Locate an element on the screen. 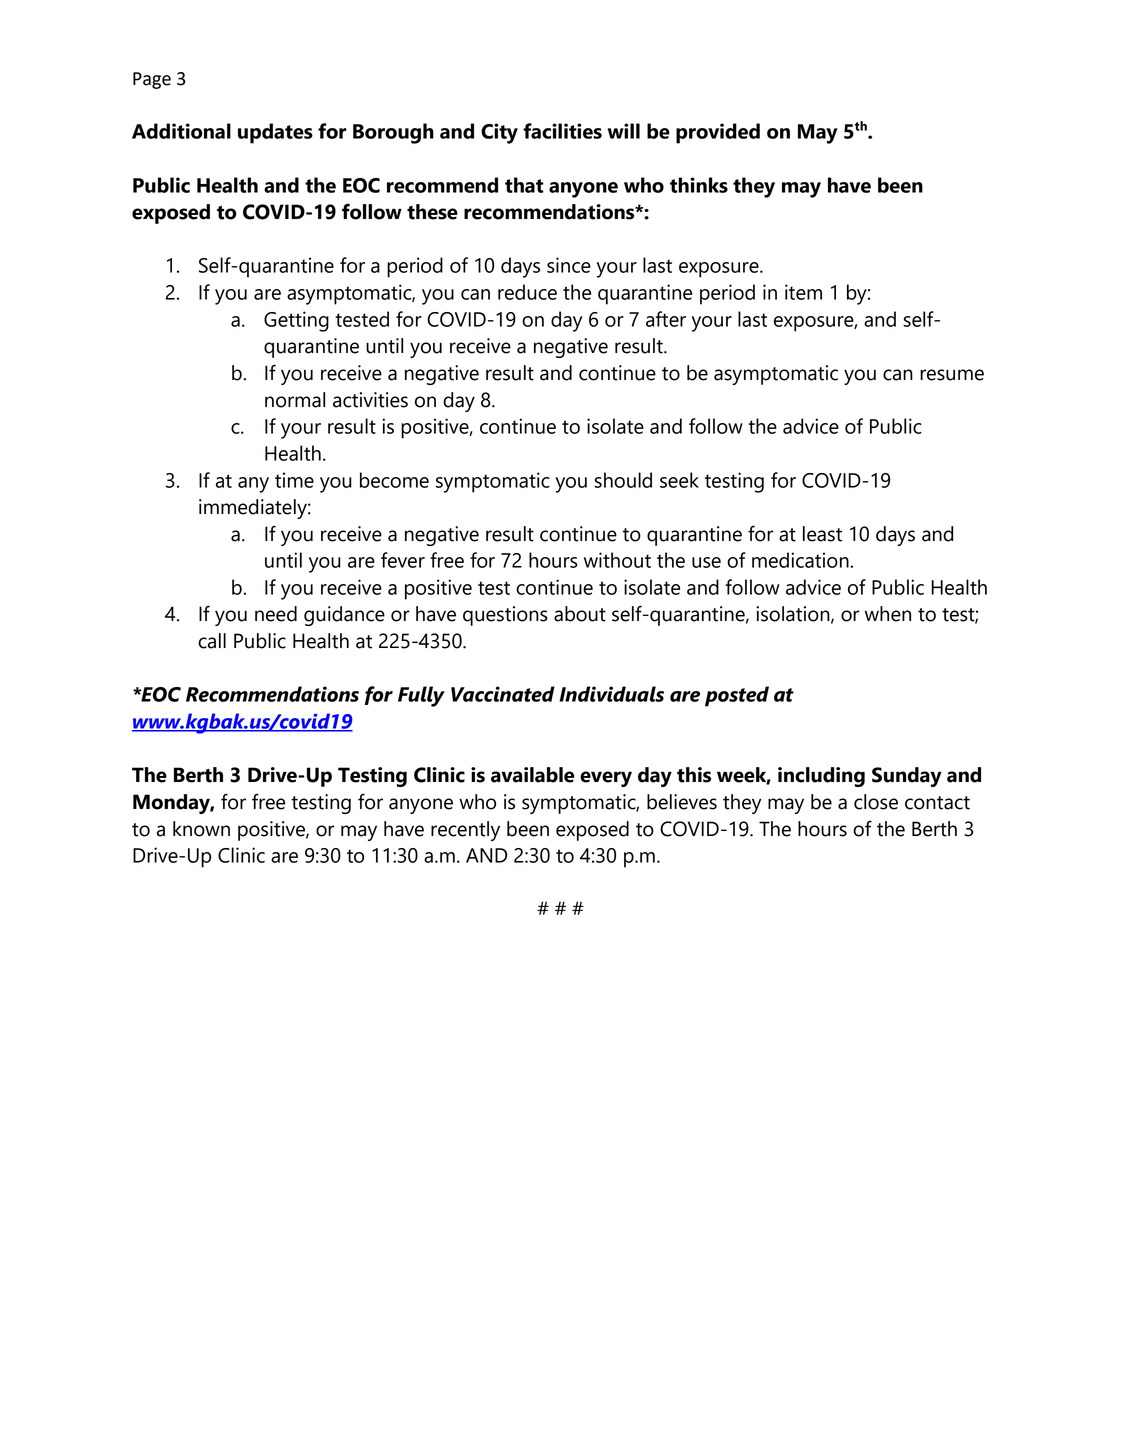 The width and height of the screenshot is (1121, 1451). close is located at coordinates (876, 802).
